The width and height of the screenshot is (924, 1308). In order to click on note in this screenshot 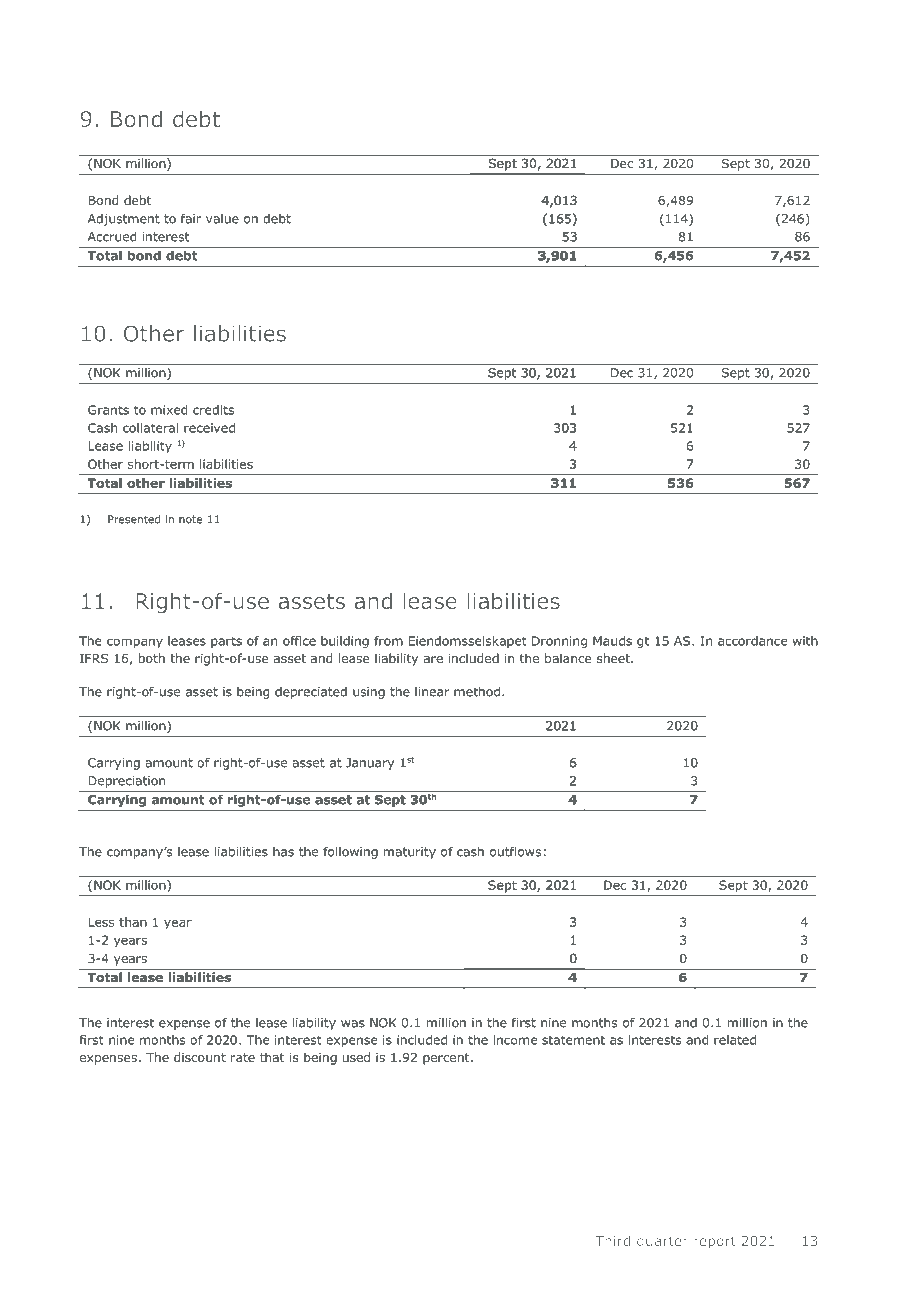, I will do `click(190, 519)`.
